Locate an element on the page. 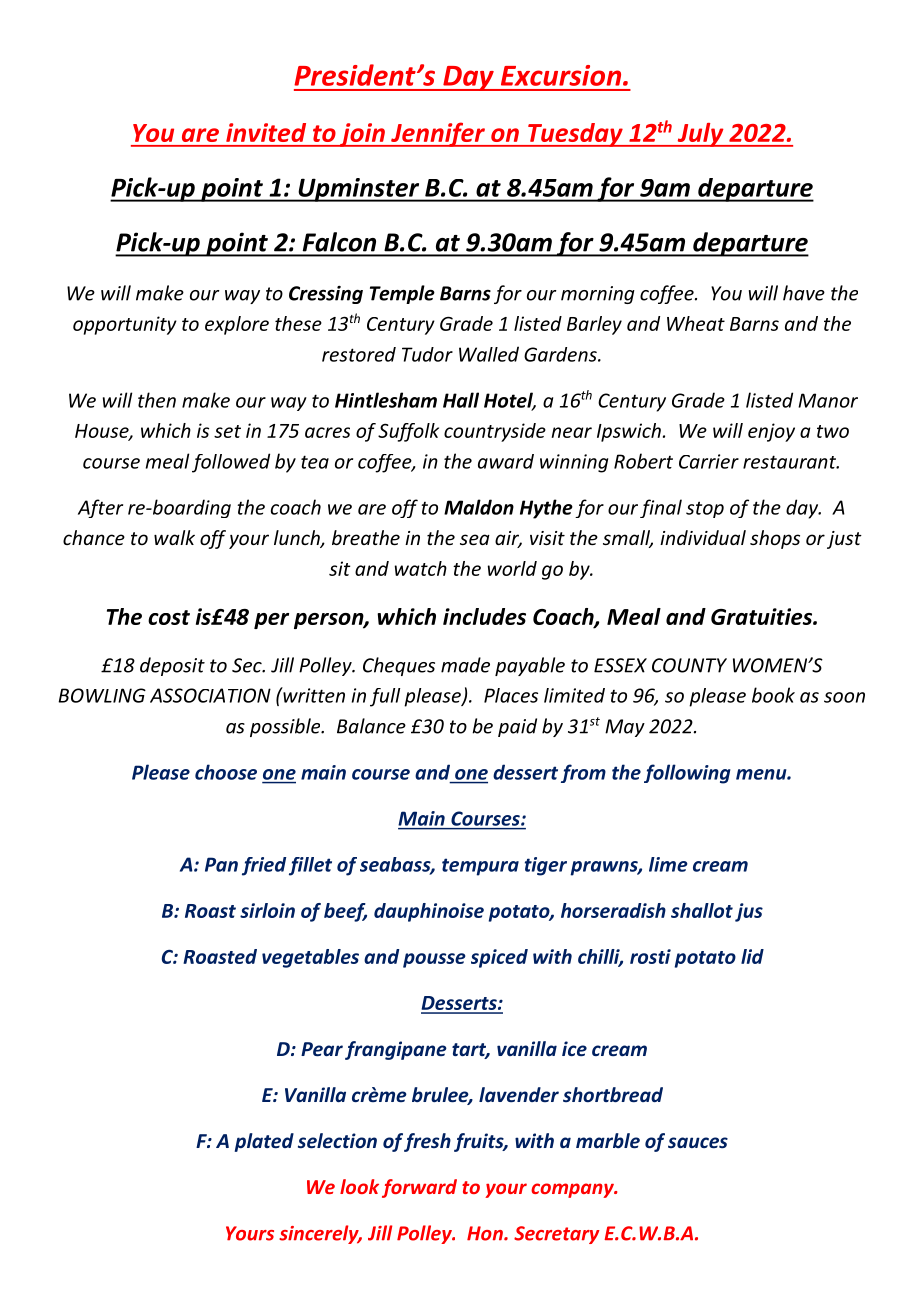  deposit is located at coordinates (172, 666).
